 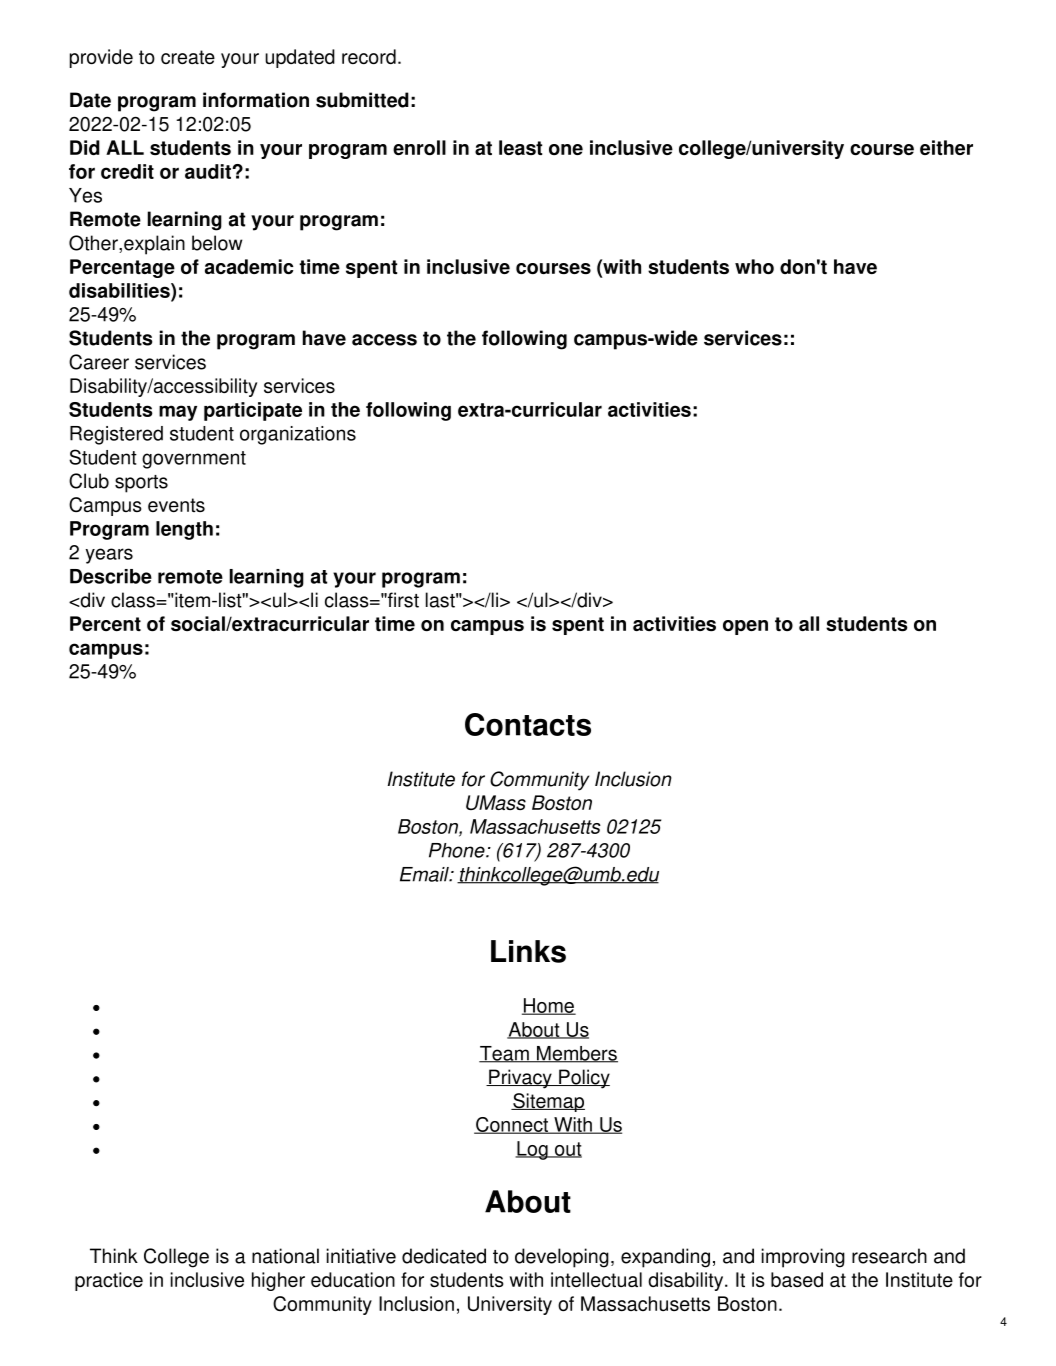 I want to click on either, so click(x=946, y=147).
